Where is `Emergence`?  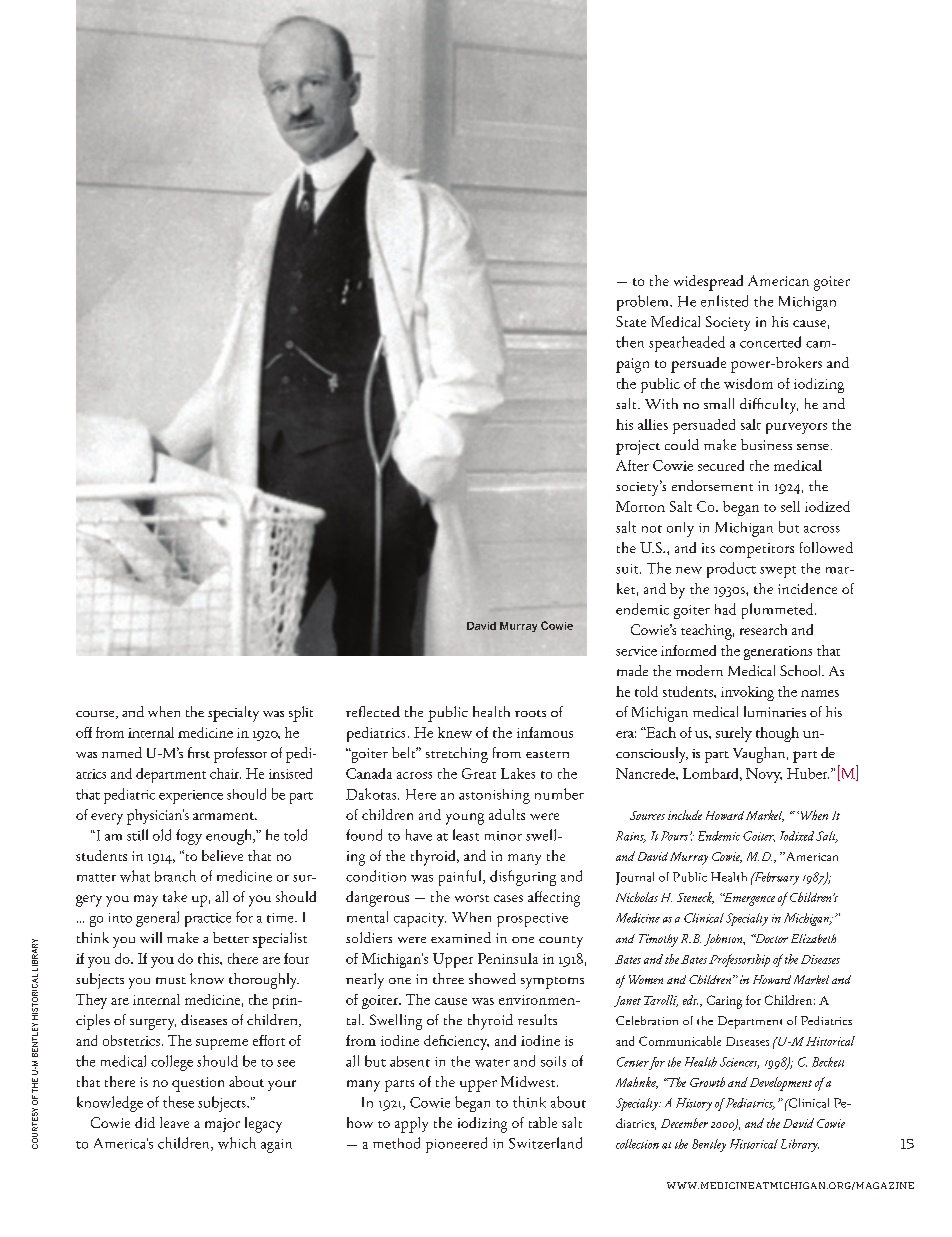
Emergence is located at coordinates (748, 899).
